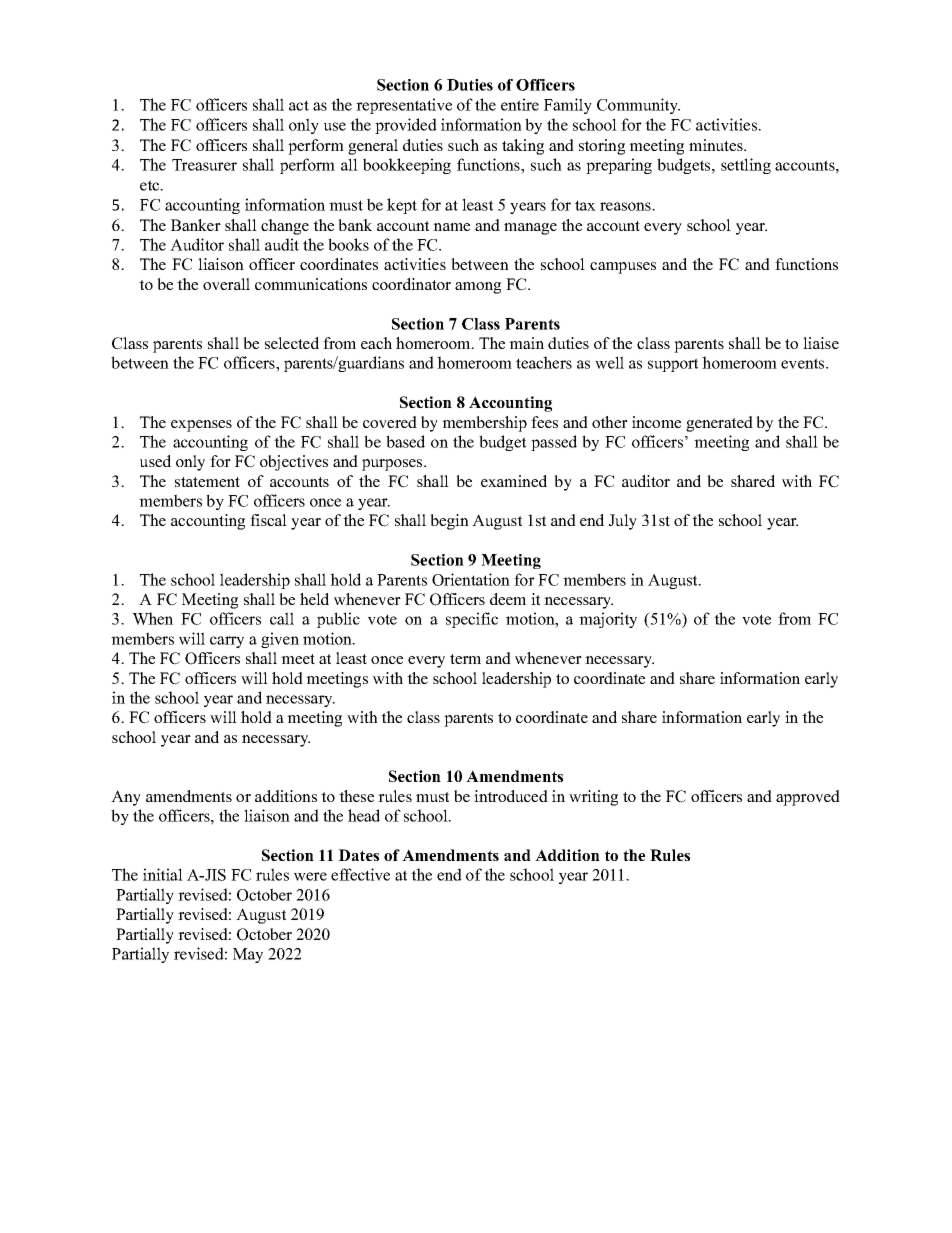 This image has width=952, height=1233. I want to click on Treasurer, so click(204, 165).
